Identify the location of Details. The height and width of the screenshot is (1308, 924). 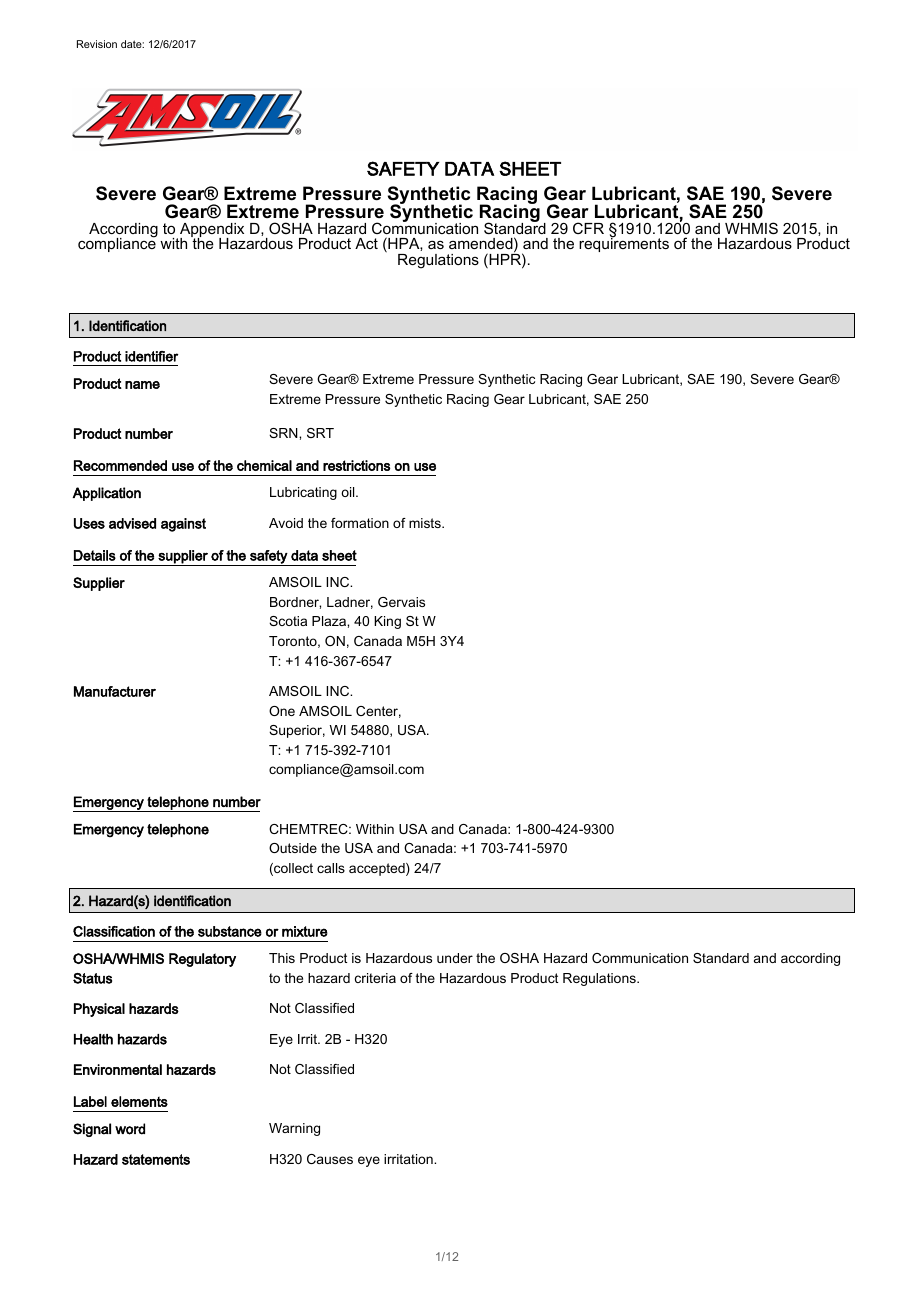
(95, 555).
